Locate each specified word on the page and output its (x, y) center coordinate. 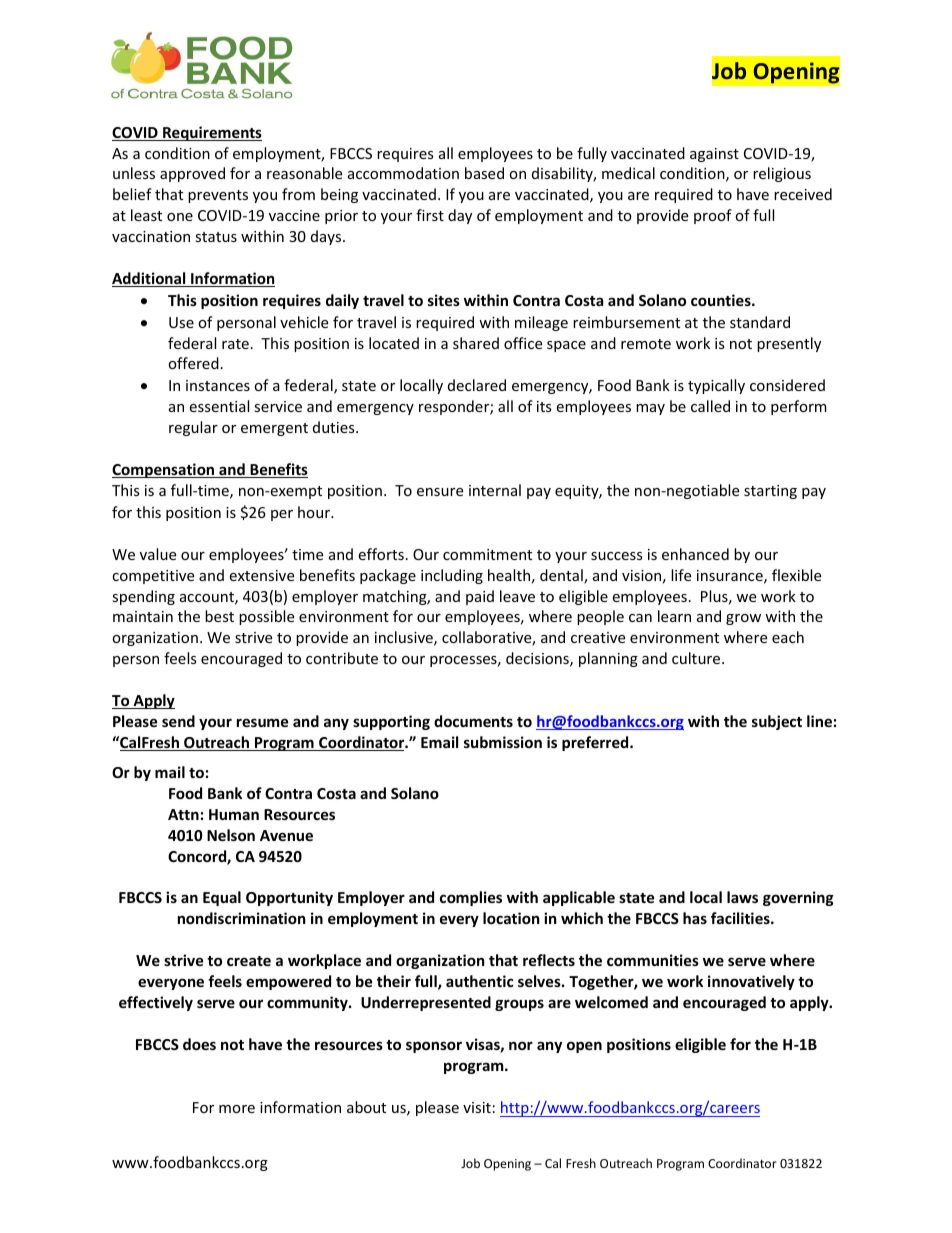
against (714, 155)
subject (777, 722)
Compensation (164, 470)
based (484, 173)
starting (770, 492)
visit (477, 1107)
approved (192, 174)
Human (234, 814)
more (237, 1109)
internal (495, 490)
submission (503, 742)
